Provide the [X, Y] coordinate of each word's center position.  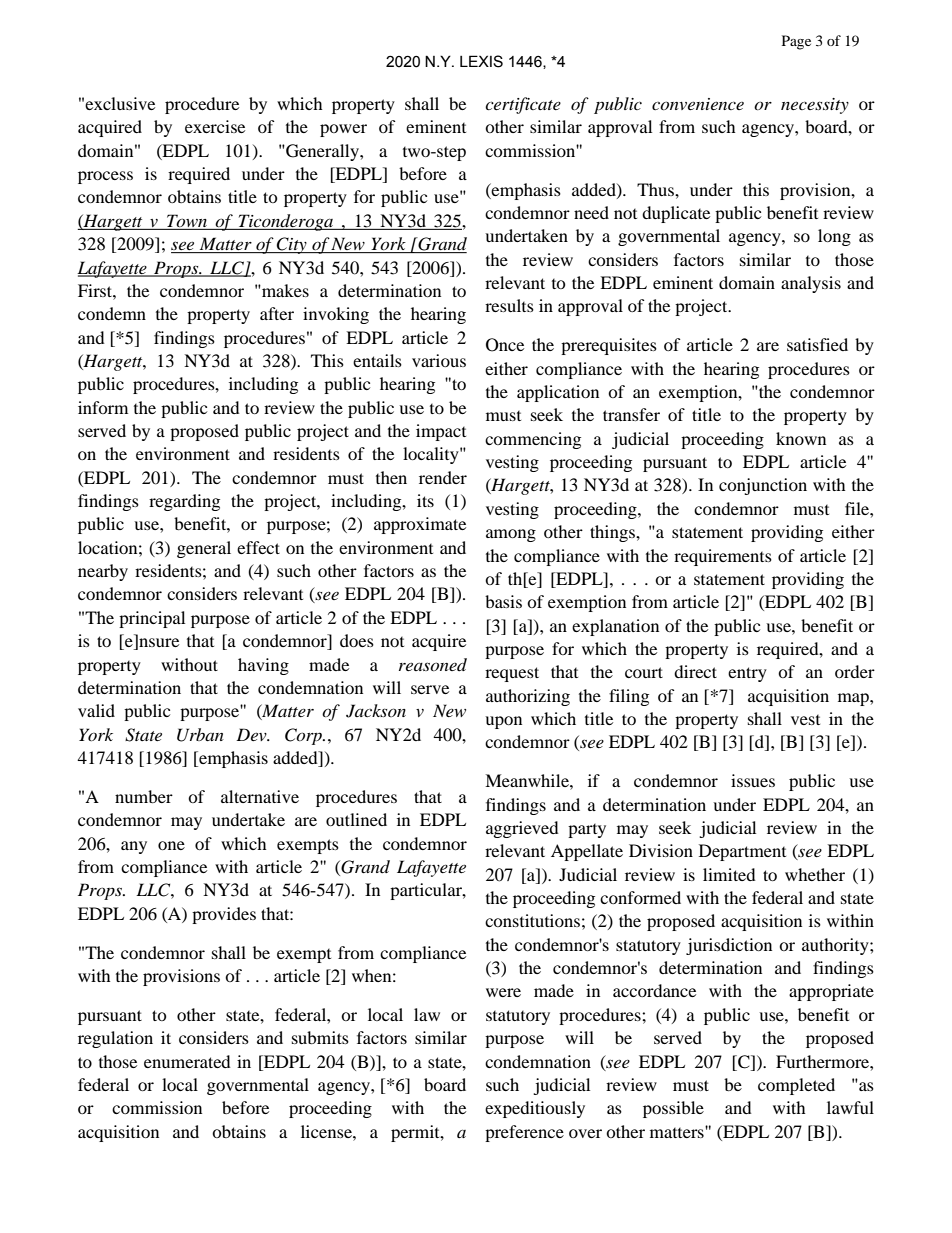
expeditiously [535, 1109]
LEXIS [481, 61]
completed [796, 1086]
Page [796, 42]
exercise [215, 126]
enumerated [187, 1061]
